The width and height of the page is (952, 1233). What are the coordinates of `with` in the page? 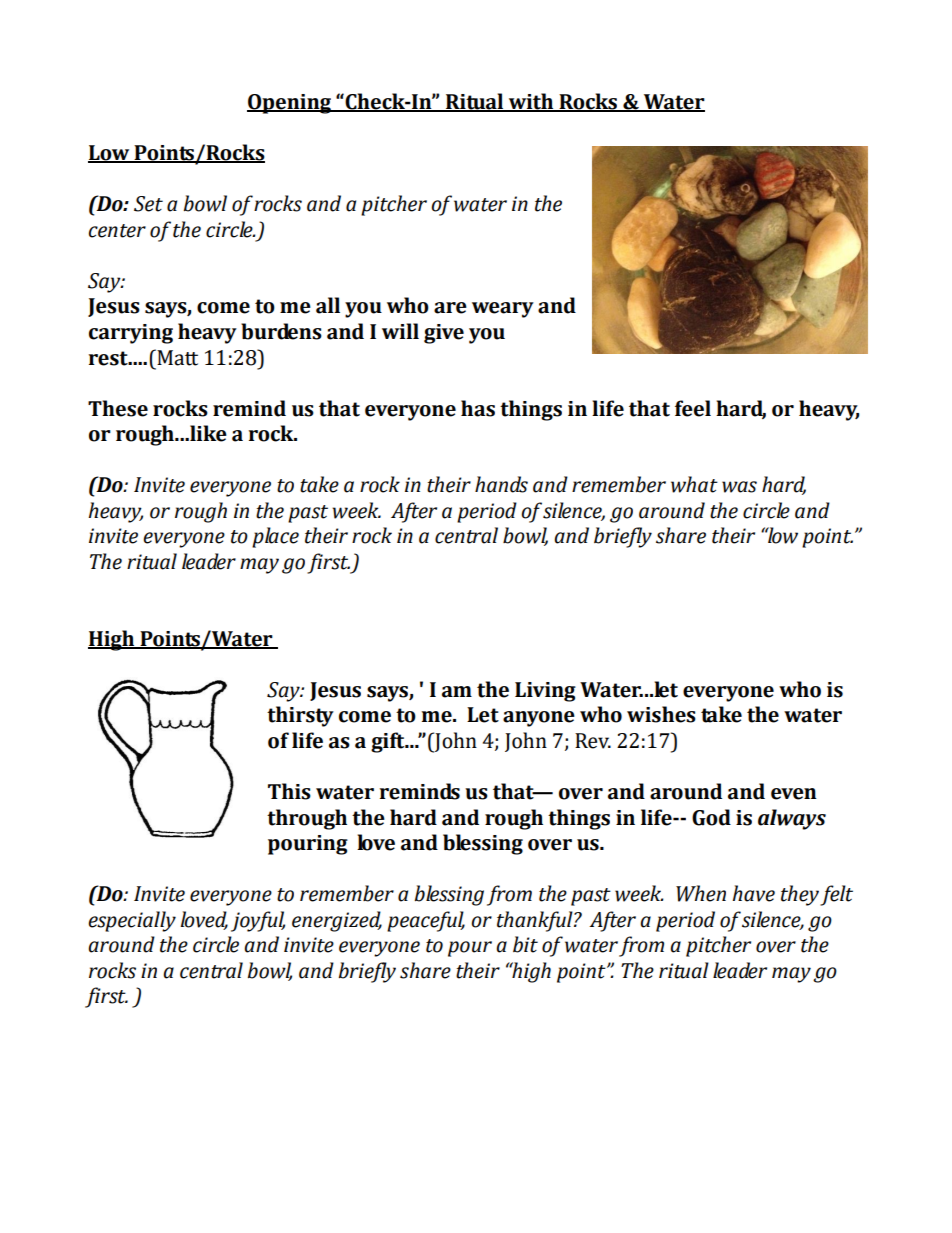 It's located at (531, 102).
